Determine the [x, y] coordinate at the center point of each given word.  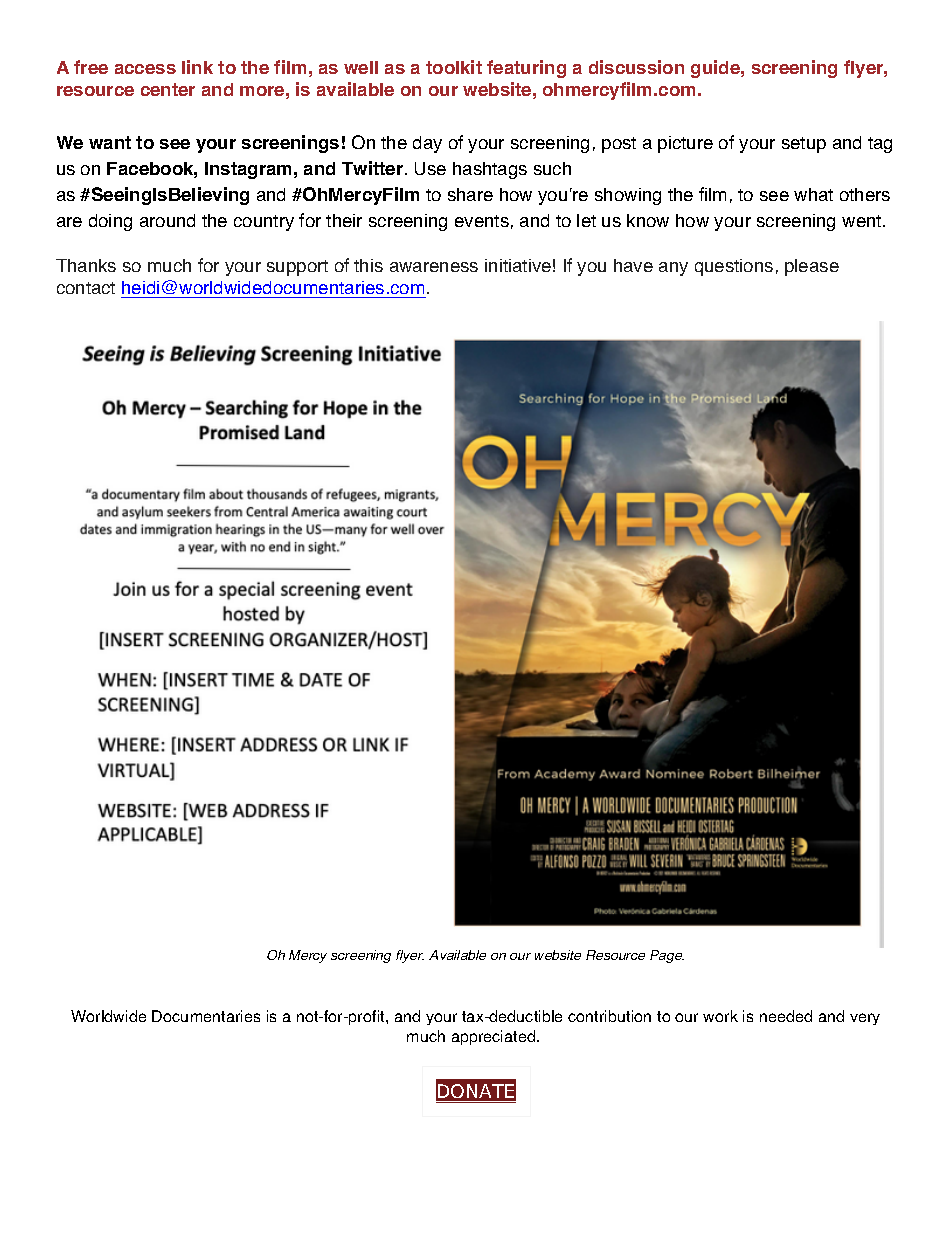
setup [804, 145]
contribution [609, 1016]
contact [86, 288]
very [865, 1019]
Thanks [86, 265]
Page [667, 956]
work [720, 1016]
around [167, 220]
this [368, 265]
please [812, 267]
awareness [434, 267]
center [168, 89]
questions [734, 267]
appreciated [495, 1037]
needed [786, 1016]
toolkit [454, 67]
